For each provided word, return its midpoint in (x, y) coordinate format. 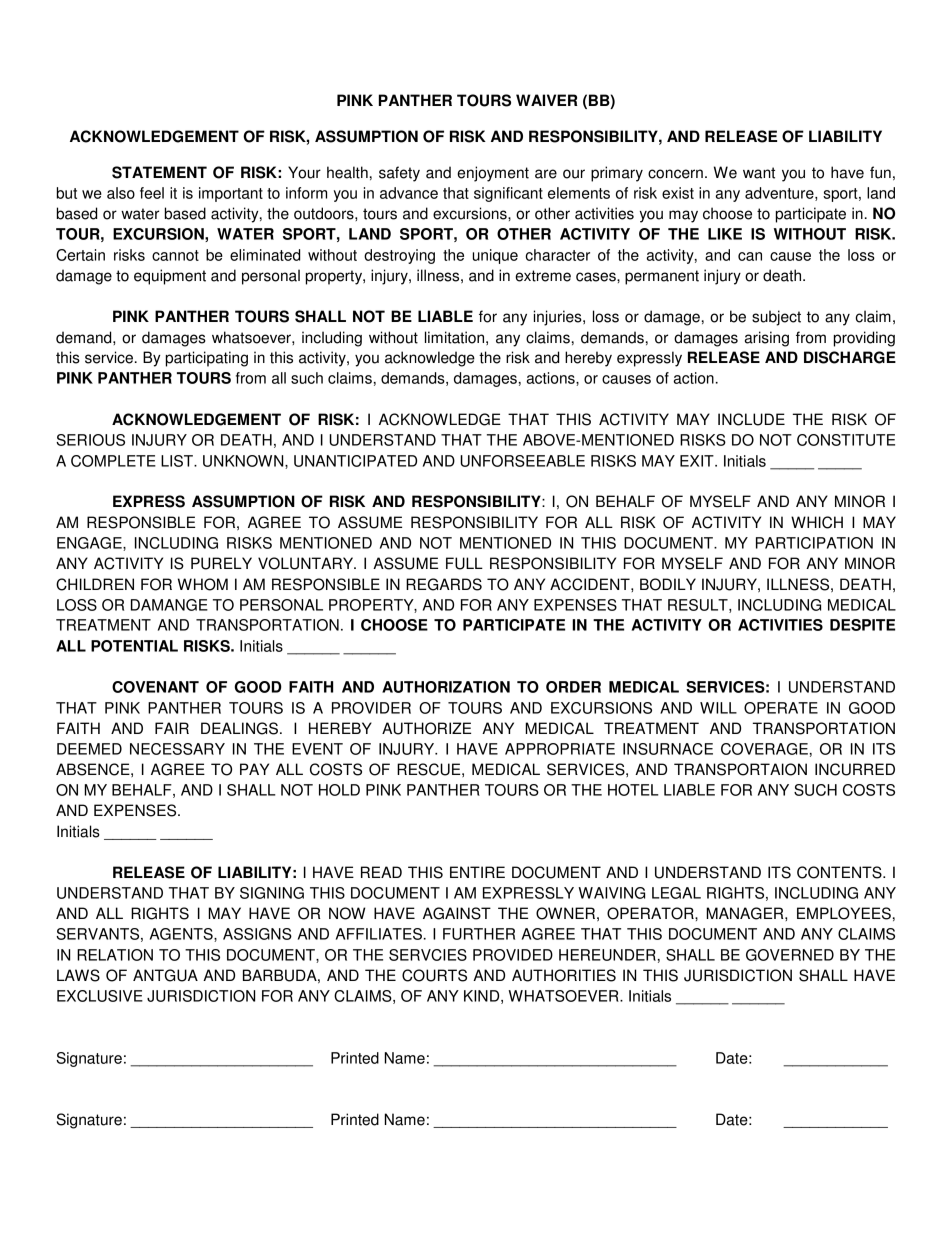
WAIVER (546, 100)
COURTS (434, 975)
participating (207, 359)
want (759, 173)
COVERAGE (764, 749)
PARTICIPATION (814, 543)
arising (767, 339)
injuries (559, 318)
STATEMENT (159, 172)
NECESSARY (177, 749)
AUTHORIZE (426, 728)
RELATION (115, 955)
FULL (464, 563)
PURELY (221, 563)
